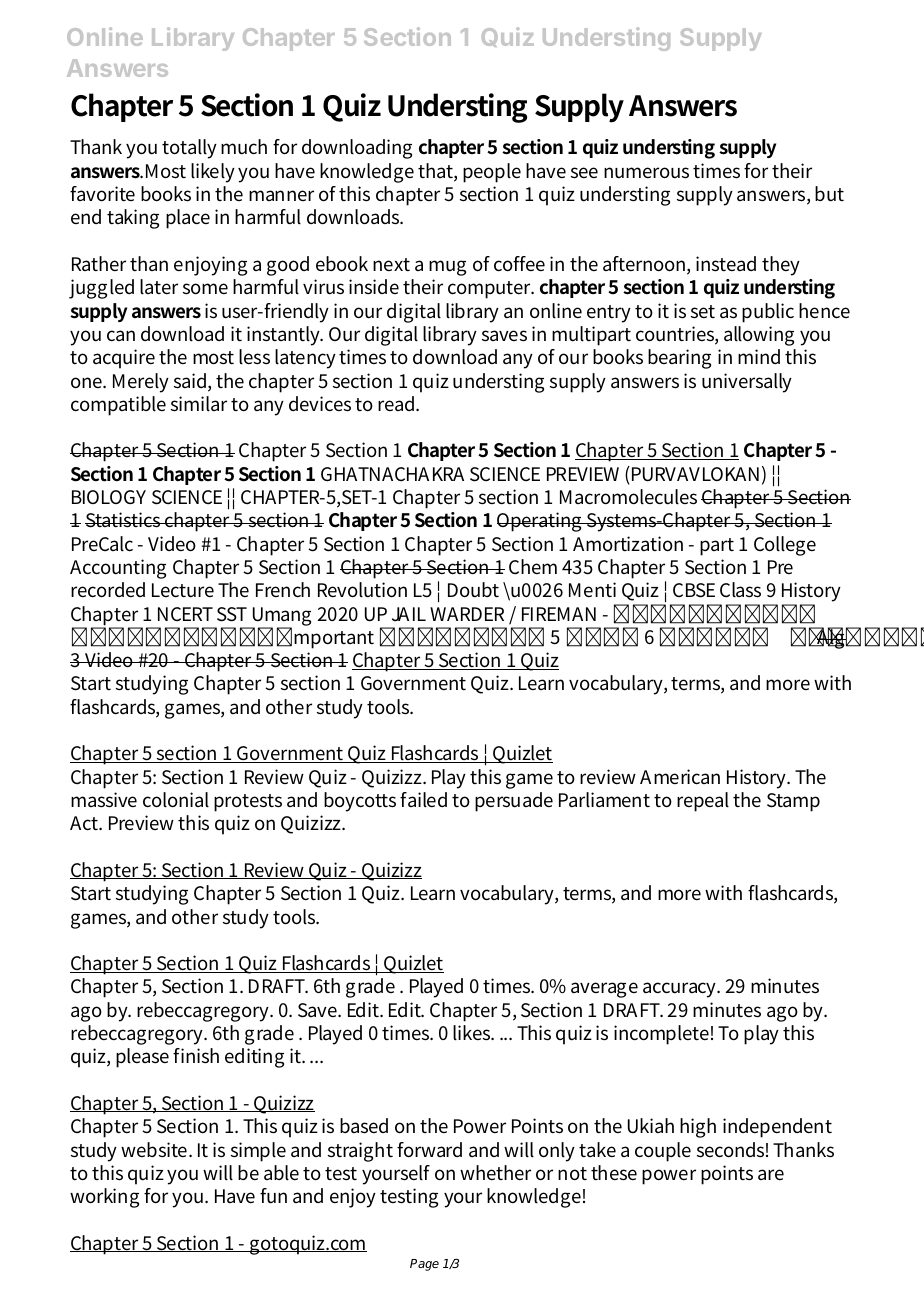  Describe the element at coordinates (104, 1198) in the image. I see `working` at that location.
